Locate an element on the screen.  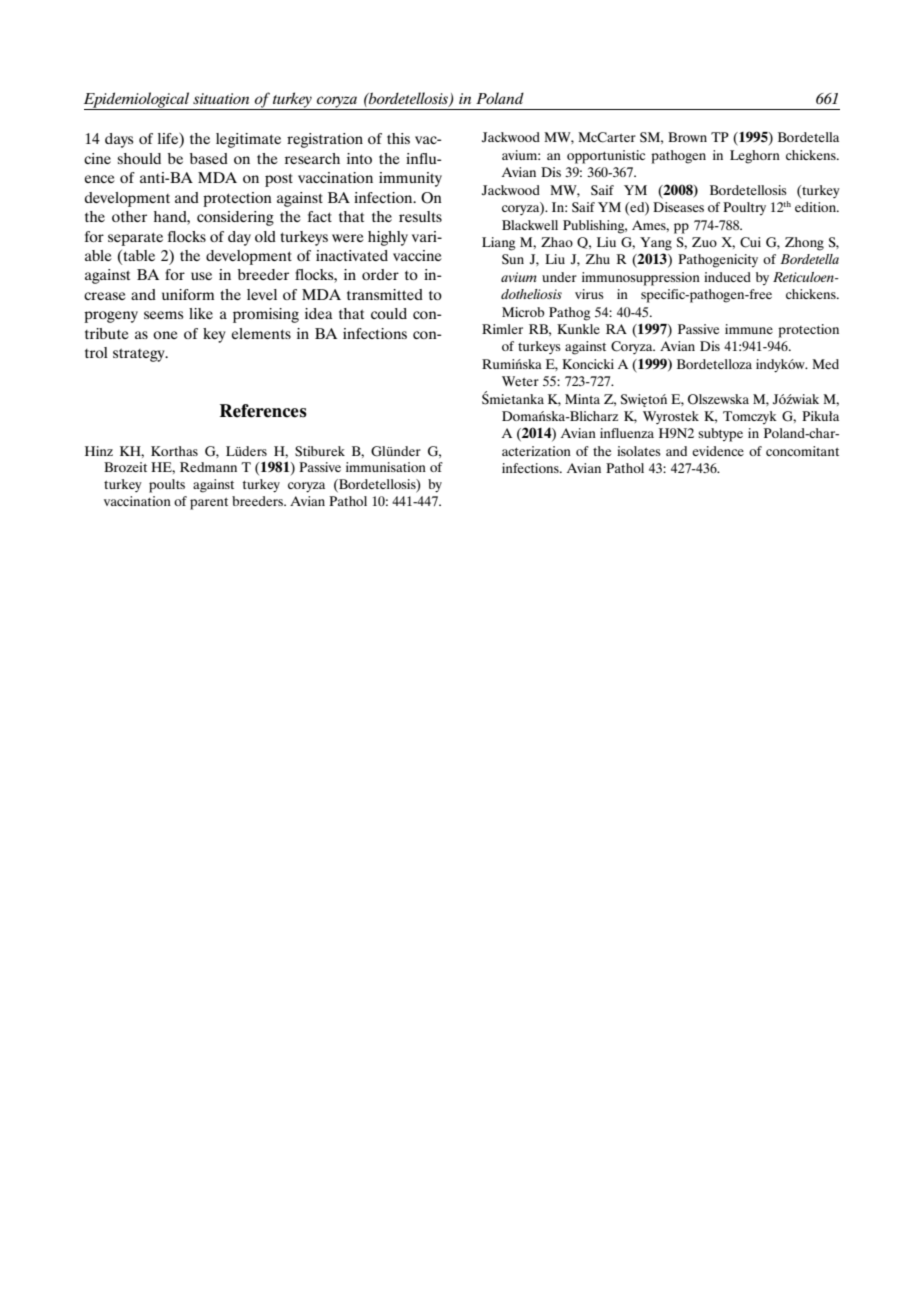
Brown is located at coordinates (687, 137).
